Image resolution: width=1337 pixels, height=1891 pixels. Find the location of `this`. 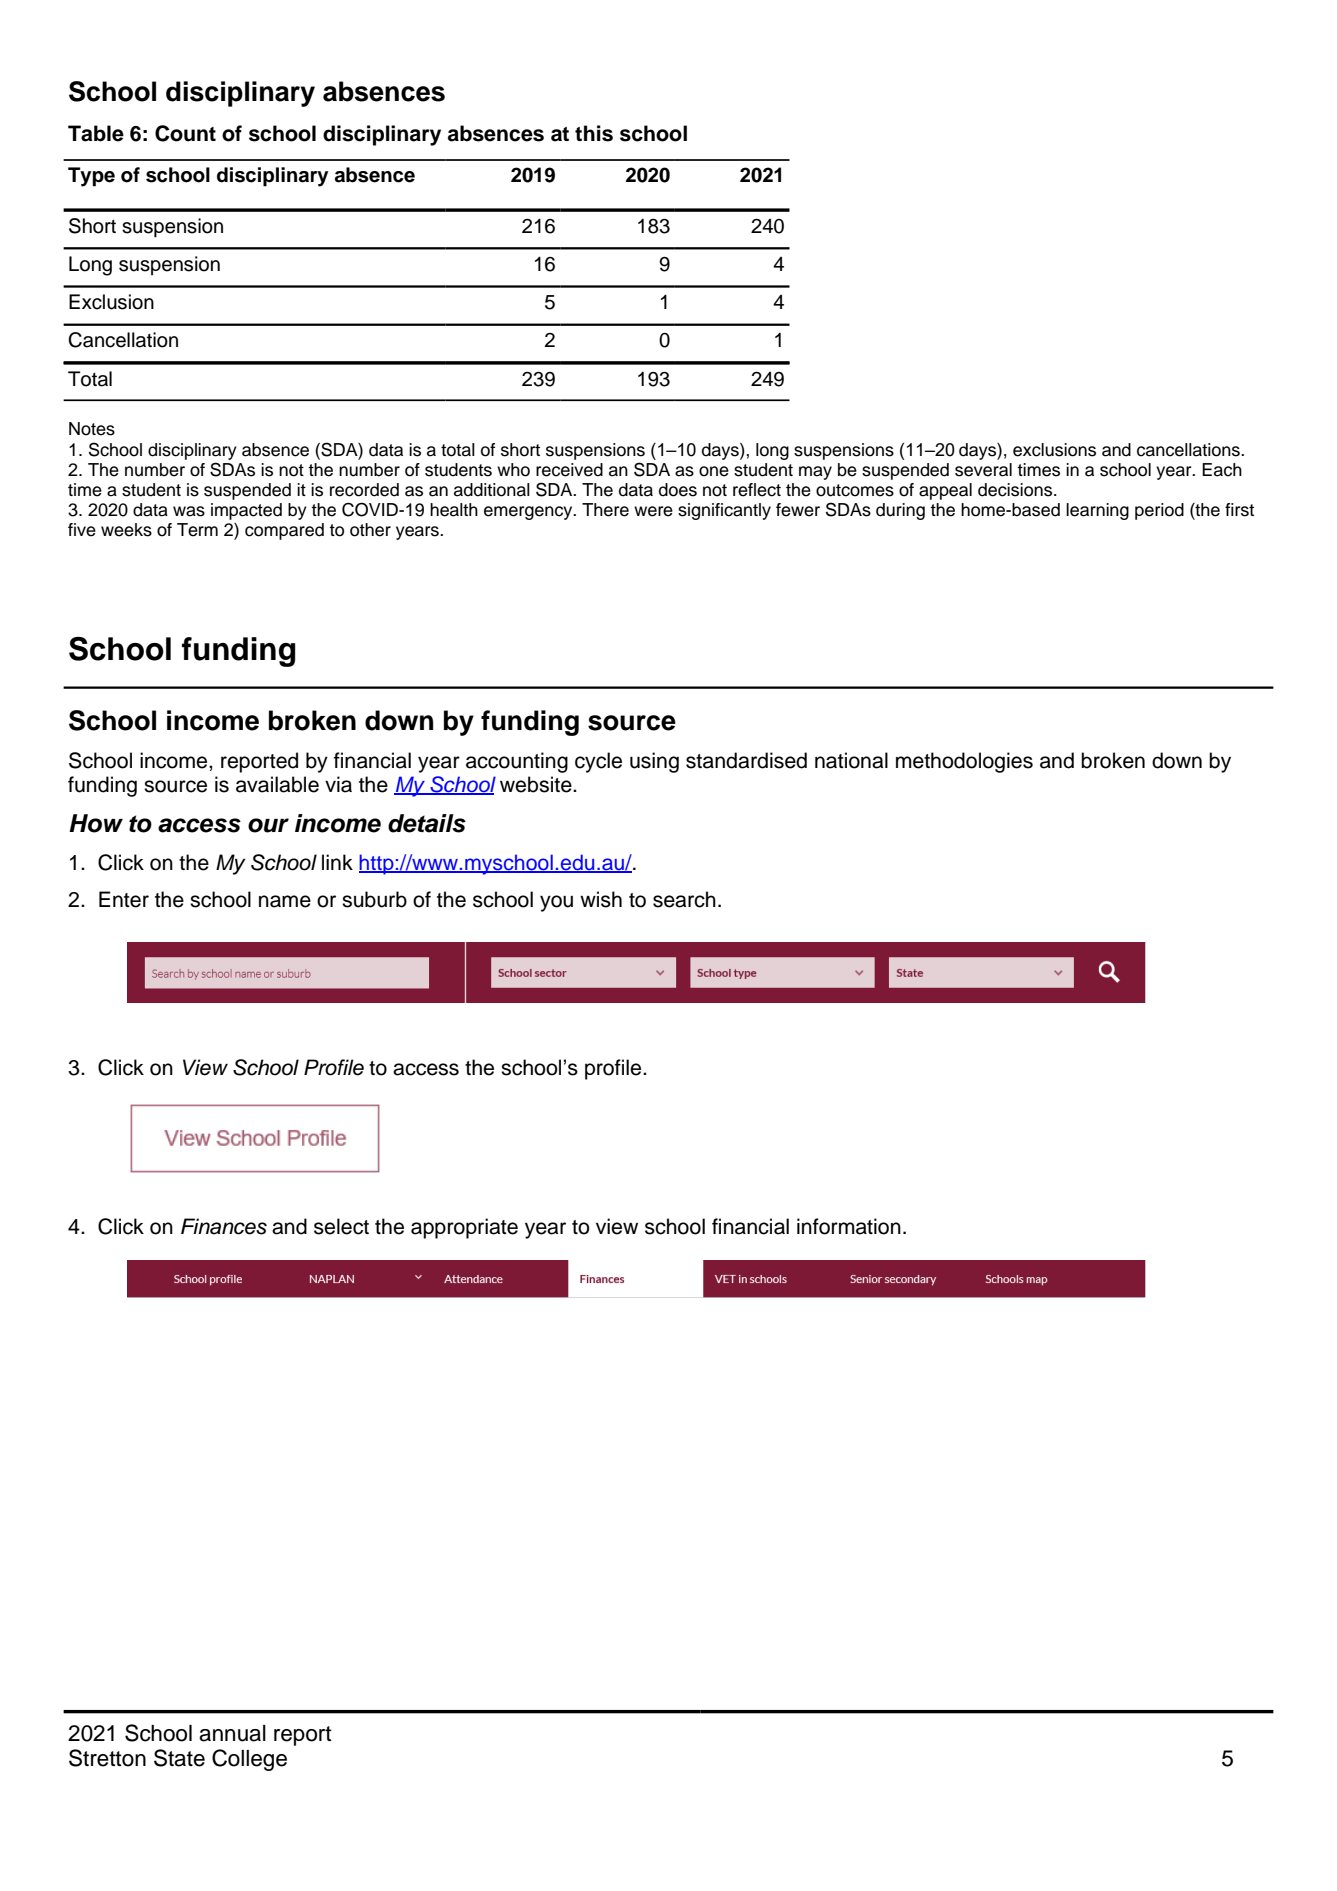

this is located at coordinates (594, 133).
